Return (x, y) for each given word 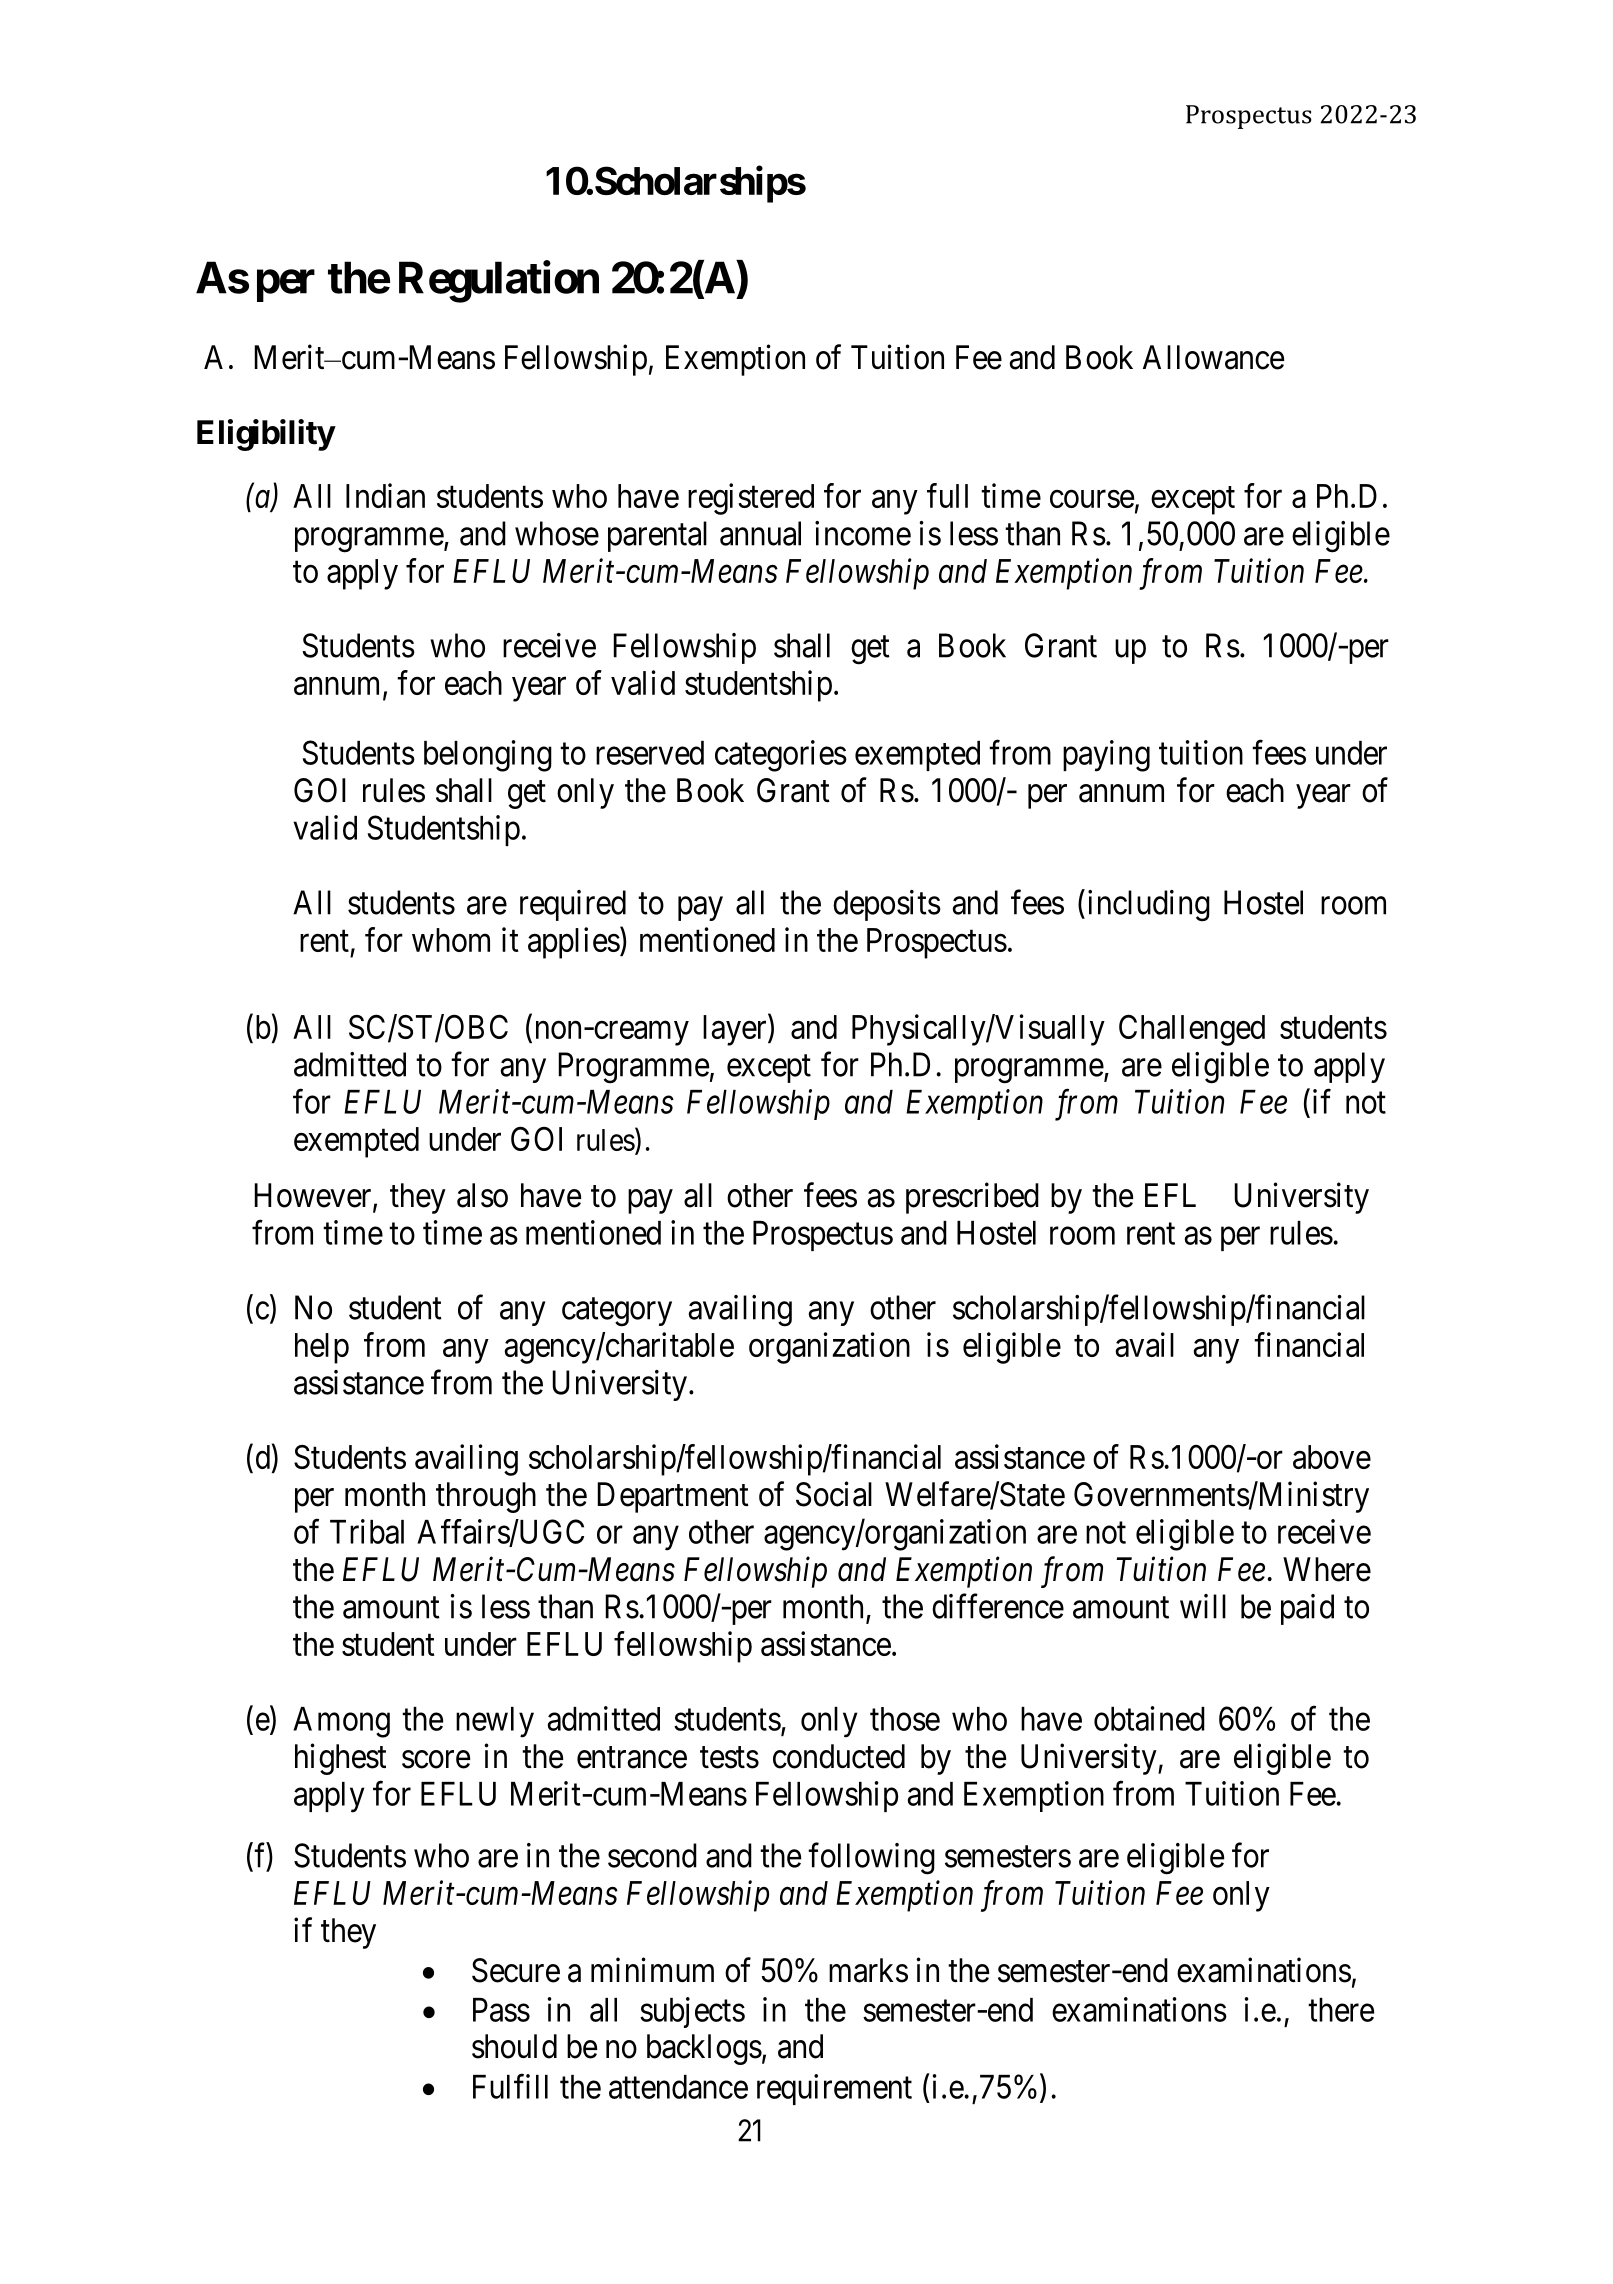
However (314, 1196)
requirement (834, 2089)
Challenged (1192, 1030)
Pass (501, 2010)
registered (751, 499)
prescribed (972, 1198)
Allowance (1213, 357)
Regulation (499, 282)
